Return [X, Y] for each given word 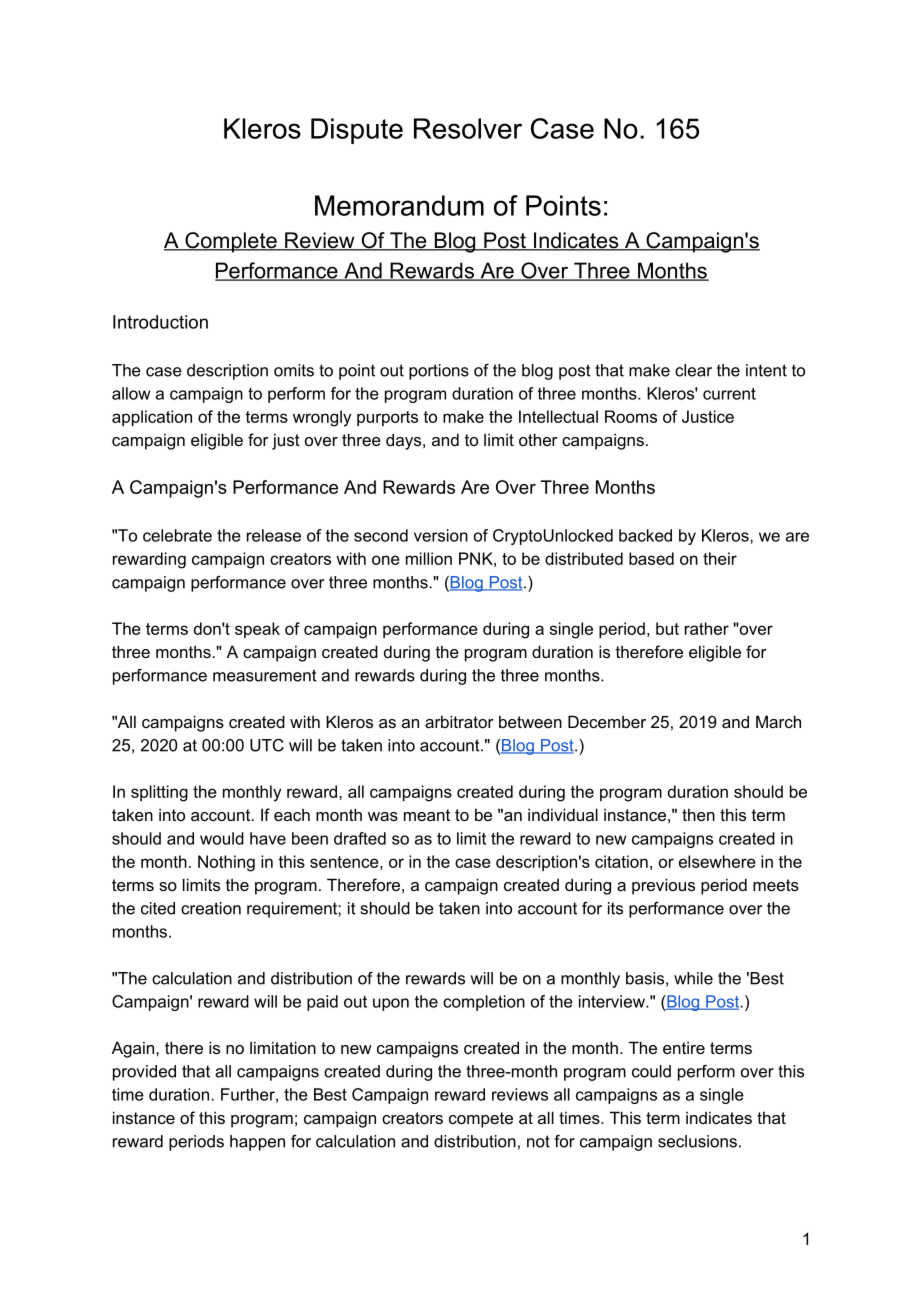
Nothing [226, 863]
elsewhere [717, 861]
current [729, 394]
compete [481, 1120]
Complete [231, 242]
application [152, 418]
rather [707, 628]
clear [693, 370]
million [429, 558]
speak [257, 630]
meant [427, 815]
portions [439, 372]
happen [257, 1143]
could [651, 1071]
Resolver [468, 128]
